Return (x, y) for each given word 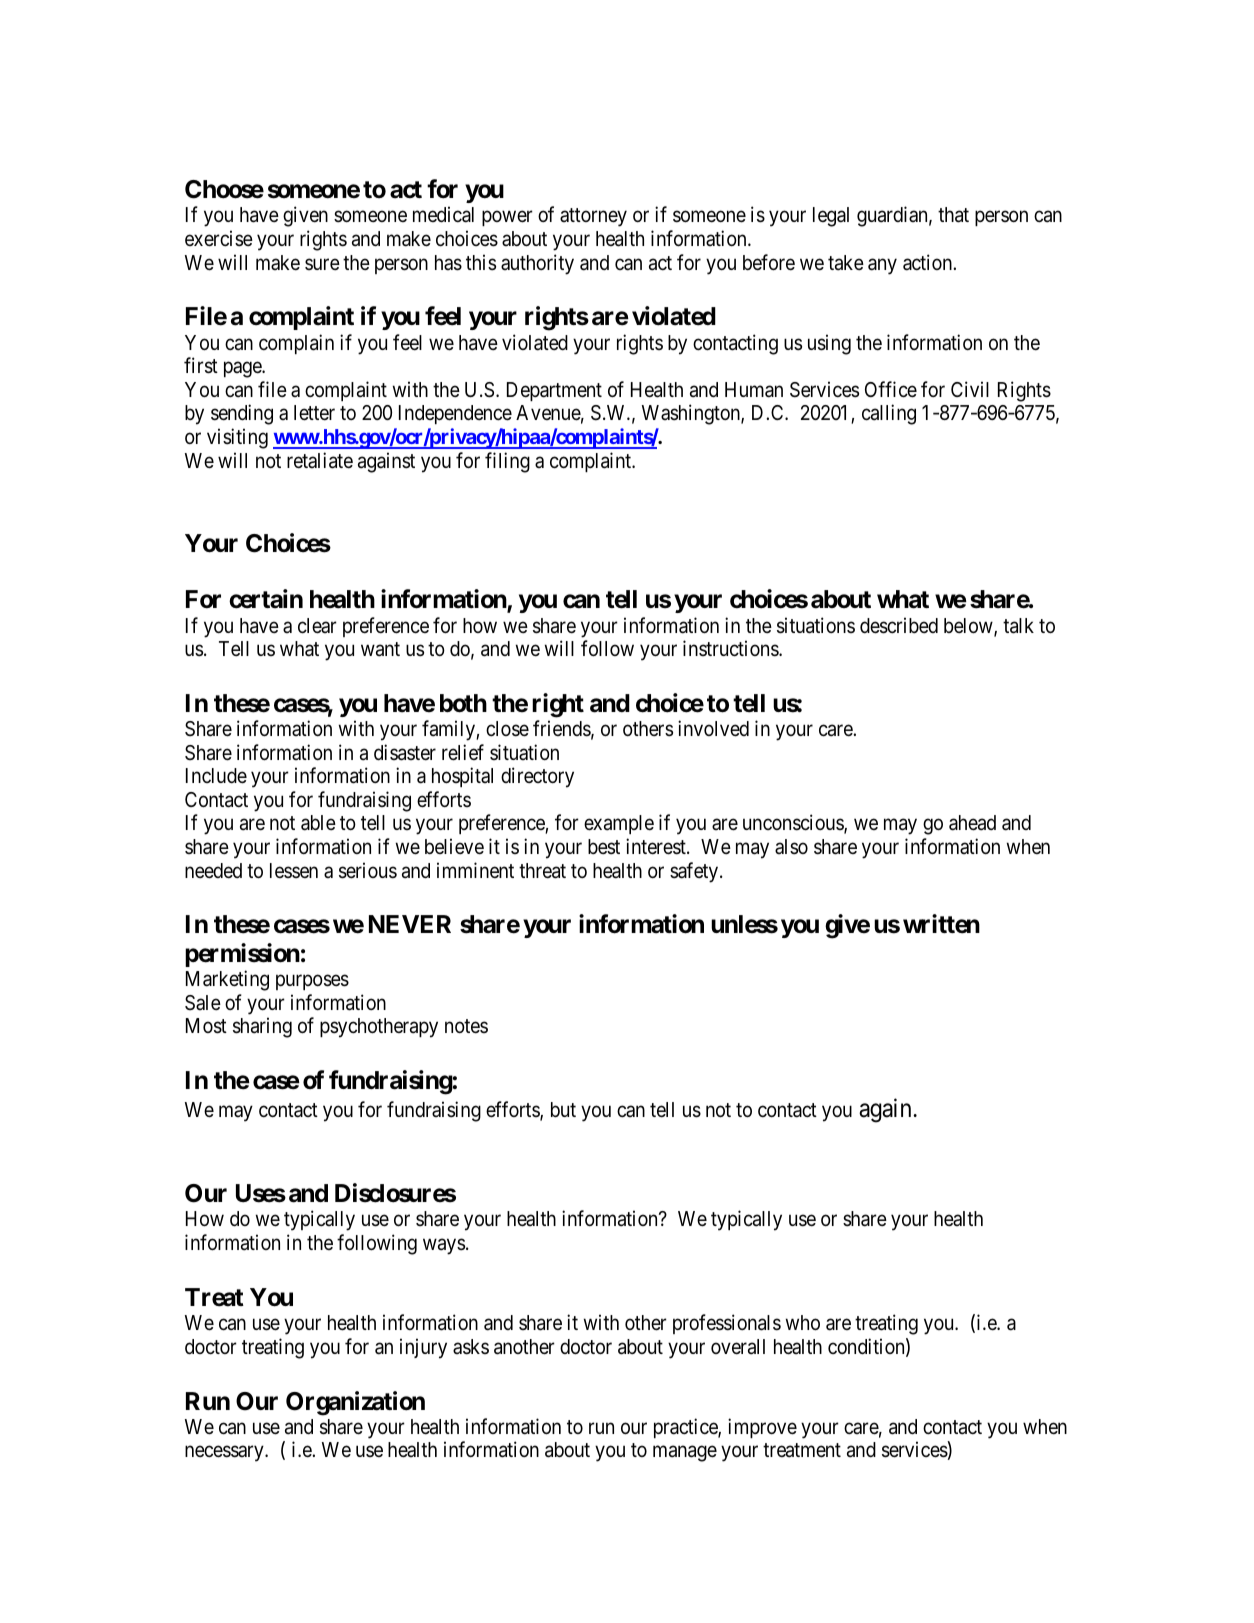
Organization (355, 1403)
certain (266, 599)
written (941, 924)
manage (685, 1454)
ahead (972, 823)
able (318, 823)
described (899, 625)
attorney (593, 218)
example (619, 824)
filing (507, 462)
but (563, 1110)
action (928, 262)
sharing (262, 1027)
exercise (219, 238)
